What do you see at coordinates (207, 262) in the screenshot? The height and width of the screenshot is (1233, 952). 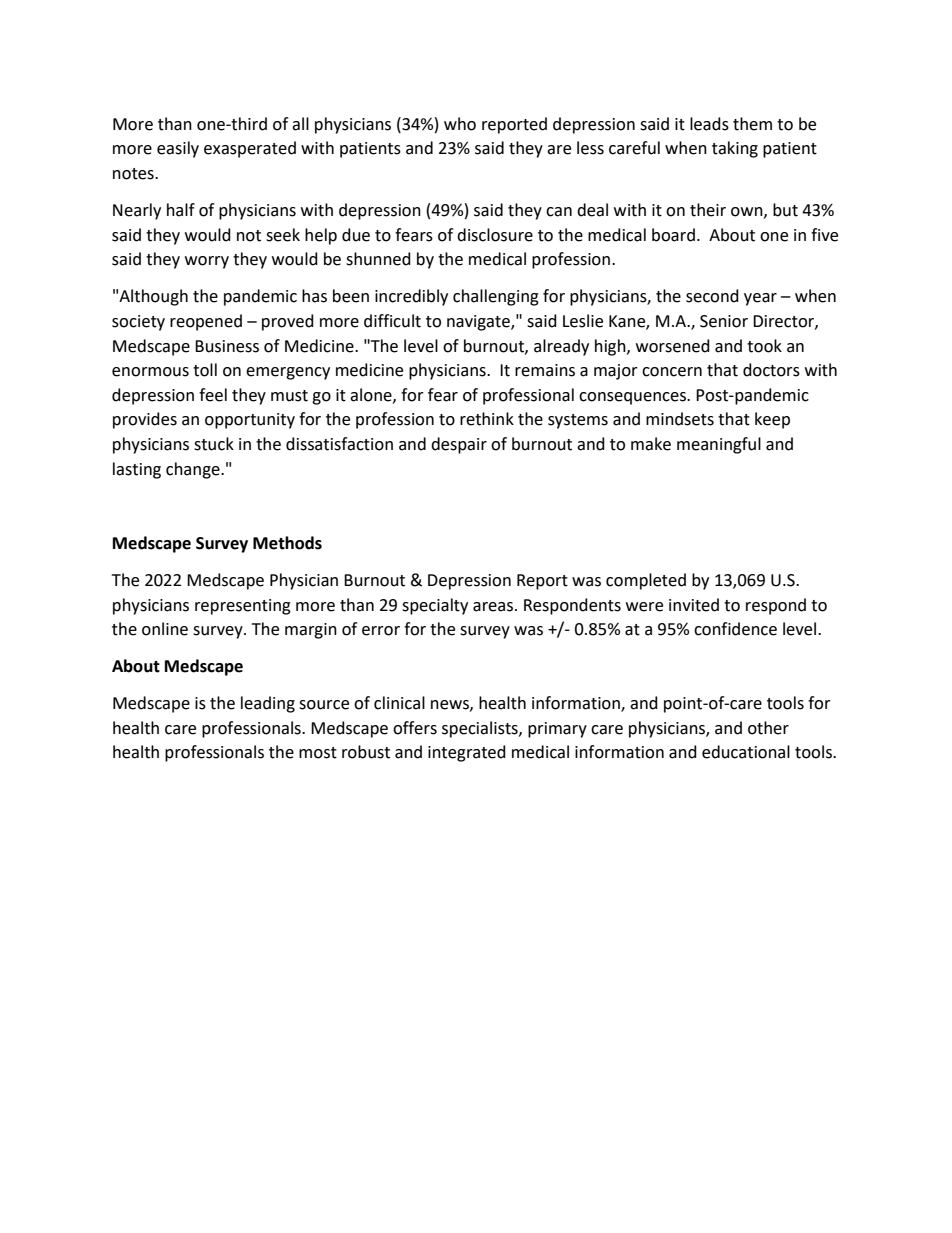 I see `worry` at bounding box center [207, 262].
